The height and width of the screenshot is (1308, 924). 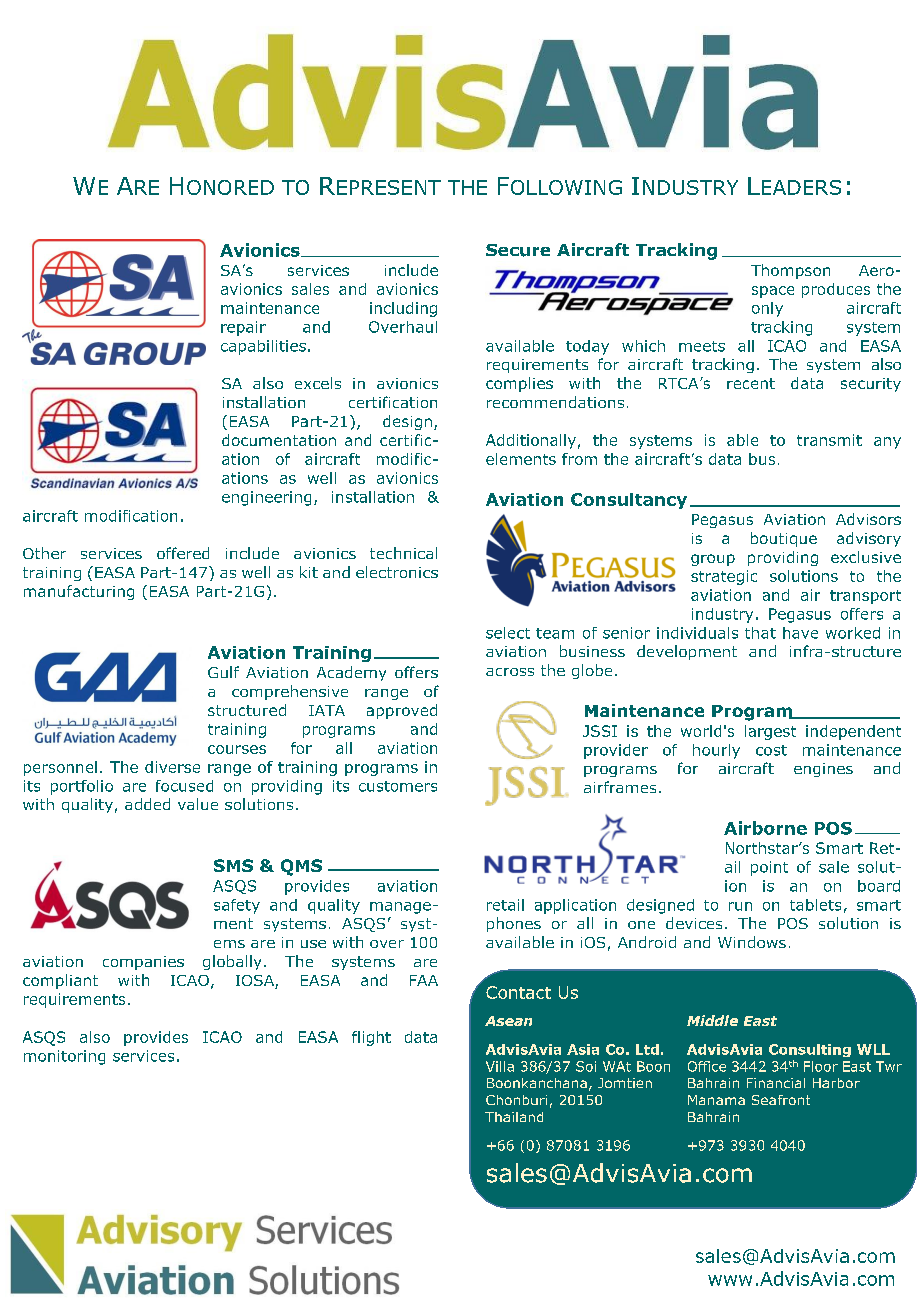 I want to click on offered, so click(x=183, y=553).
